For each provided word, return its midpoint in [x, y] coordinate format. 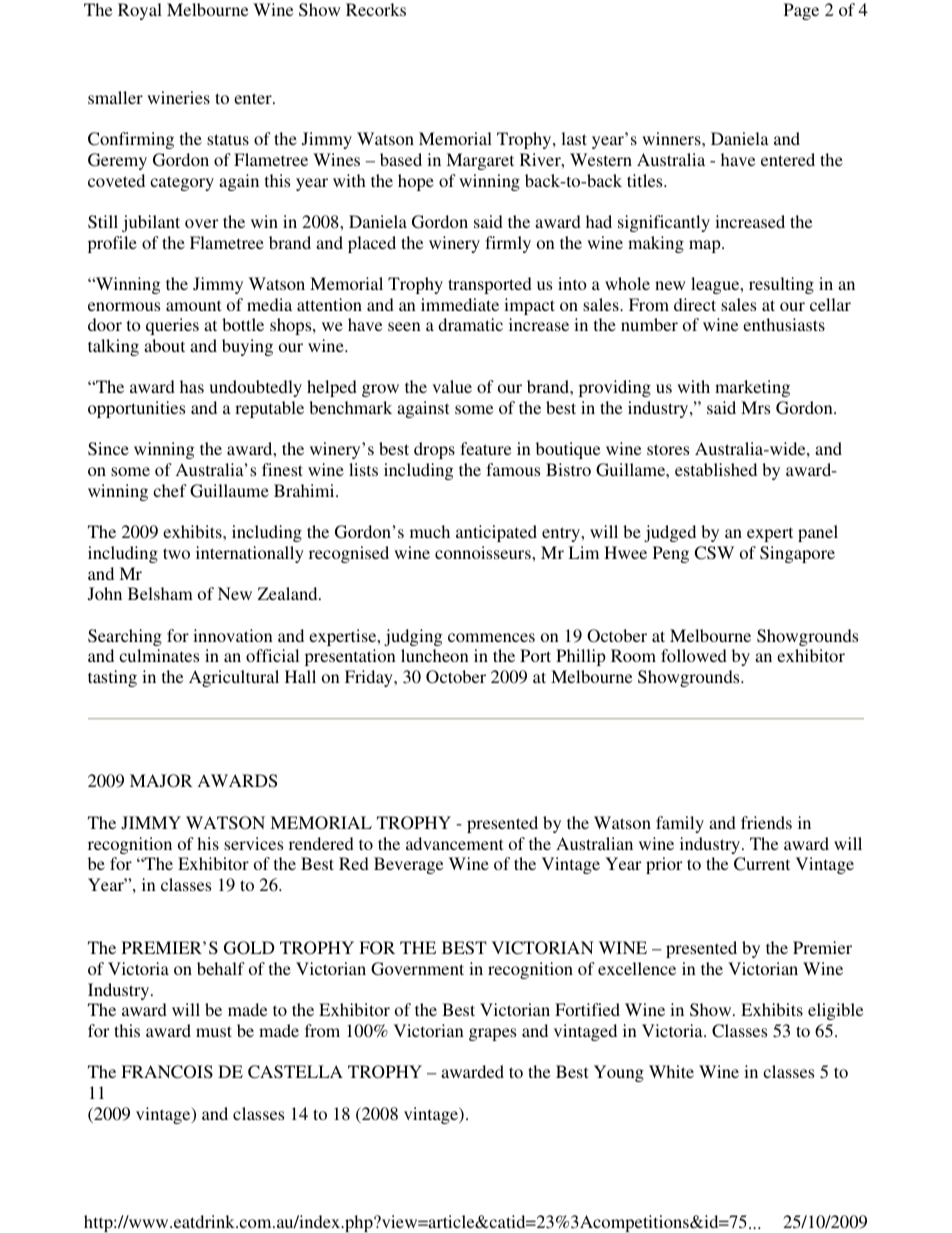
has [192, 386]
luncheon [435, 655]
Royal [140, 11]
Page [801, 11]
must [214, 1031]
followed [694, 655]
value [452, 386]
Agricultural [234, 678]
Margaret [480, 161]
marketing [752, 388]
